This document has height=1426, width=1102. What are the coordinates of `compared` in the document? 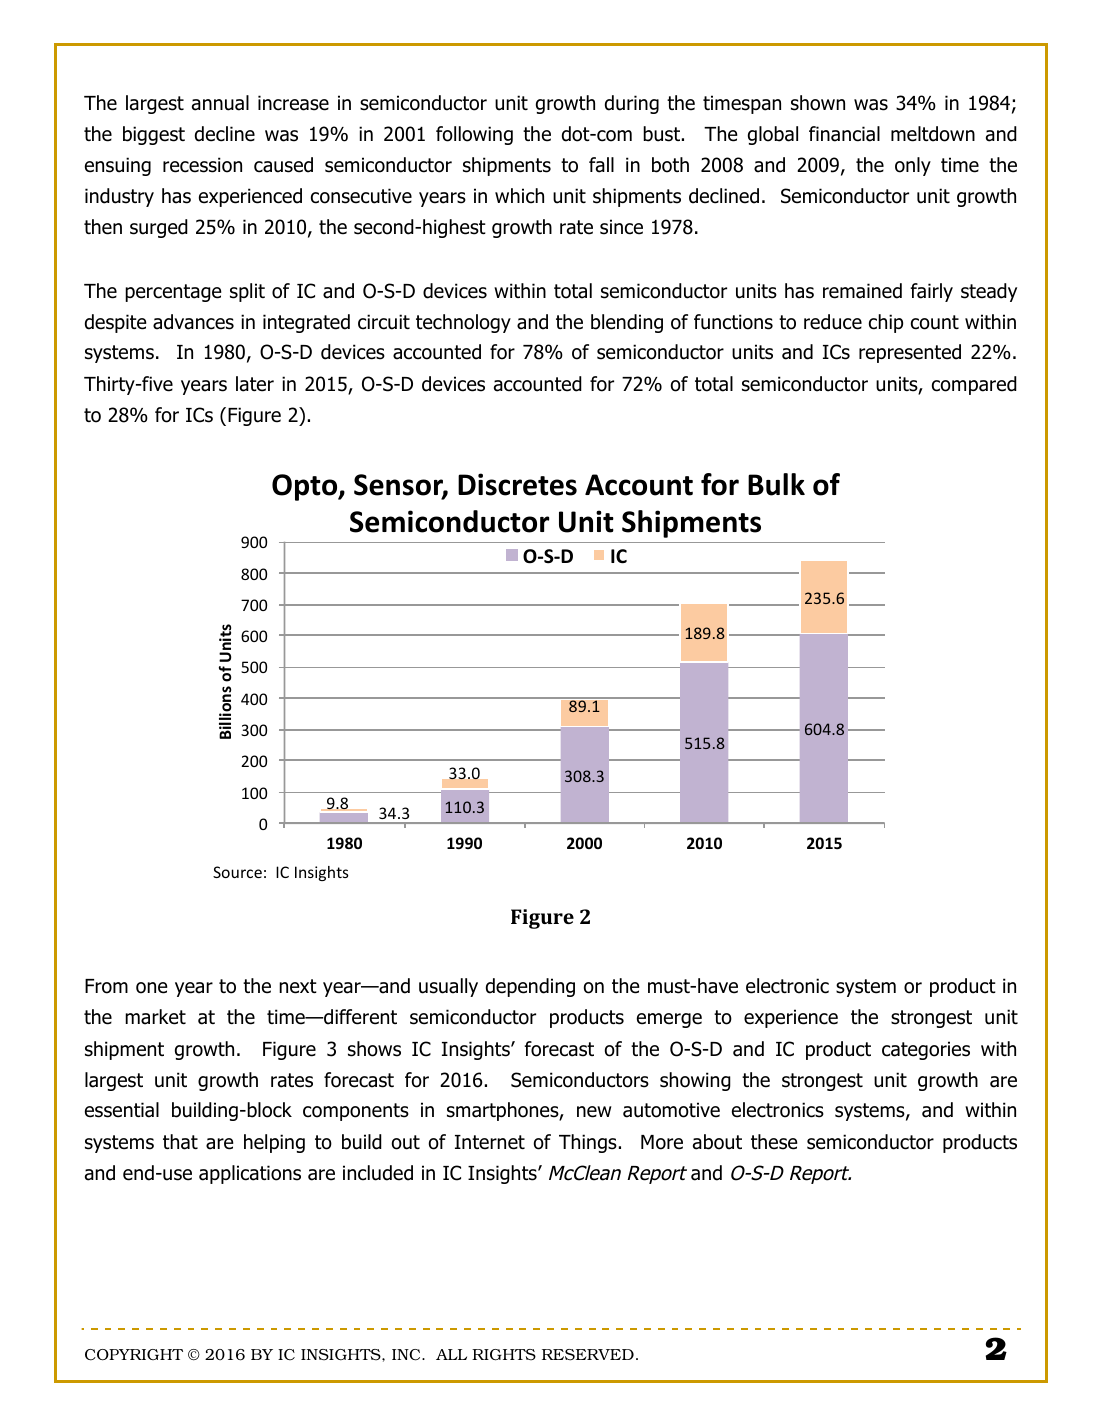 It's located at (974, 385).
